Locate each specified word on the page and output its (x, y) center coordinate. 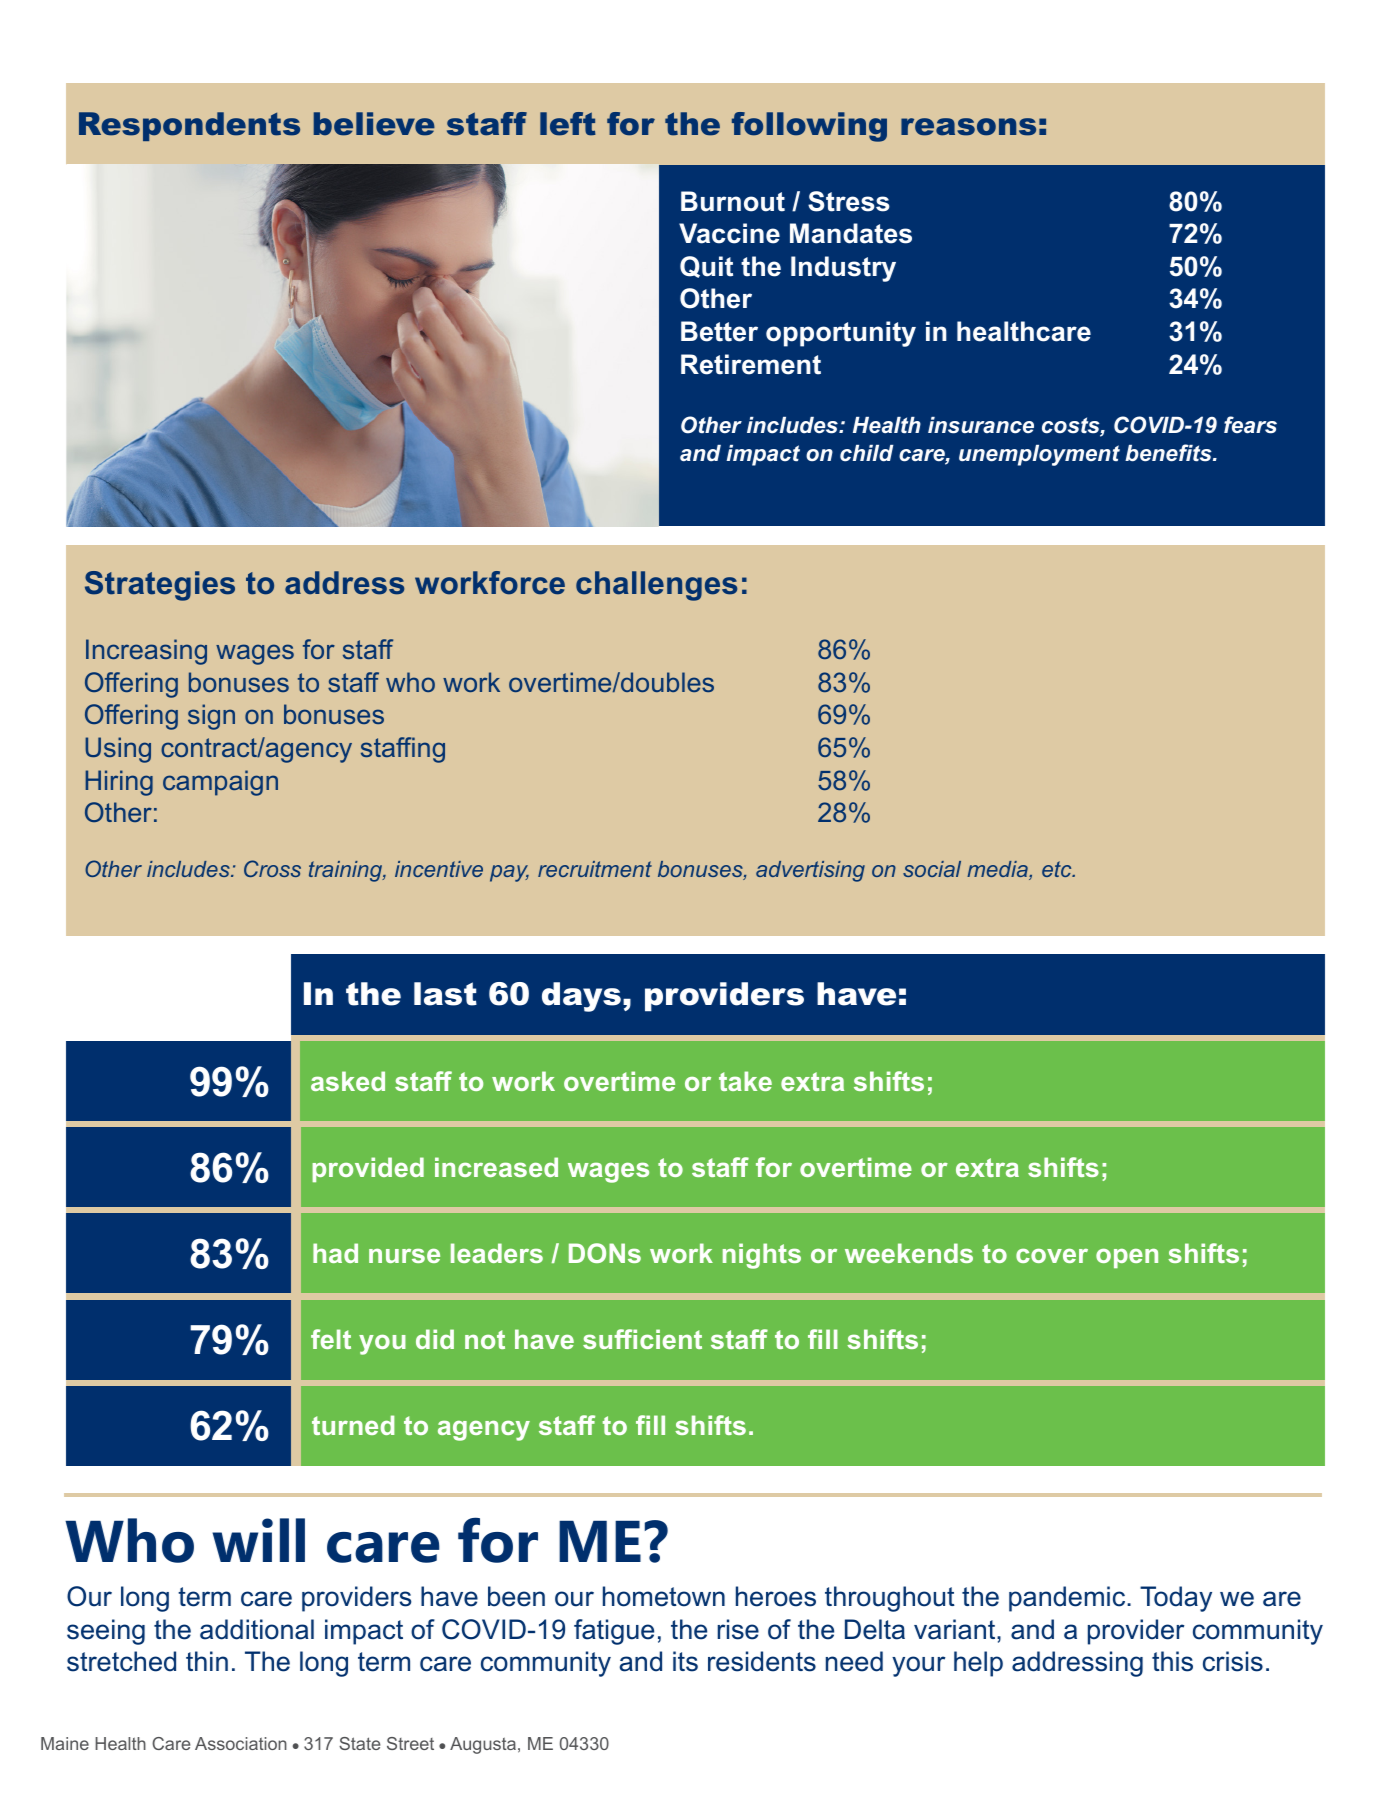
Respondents (189, 126)
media (998, 870)
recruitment (595, 869)
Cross (272, 868)
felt (331, 1339)
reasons (968, 127)
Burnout (733, 201)
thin (207, 1661)
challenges (656, 586)
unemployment (1039, 455)
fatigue (614, 1632)
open (1127, 1258)
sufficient (642, 1339)
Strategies (160, 586)
